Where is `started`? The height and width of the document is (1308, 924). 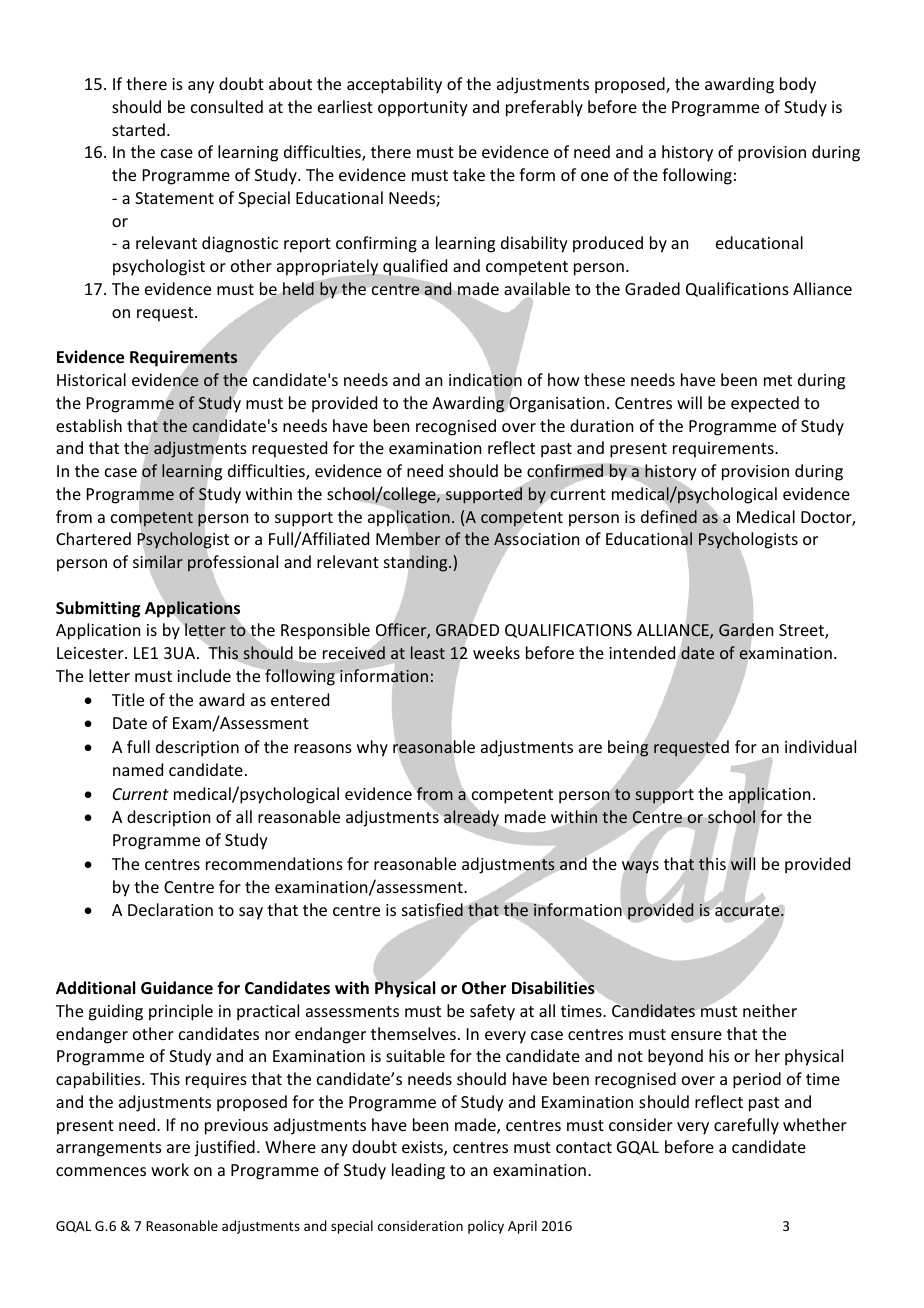
started is located at coordinates (138, 129).
